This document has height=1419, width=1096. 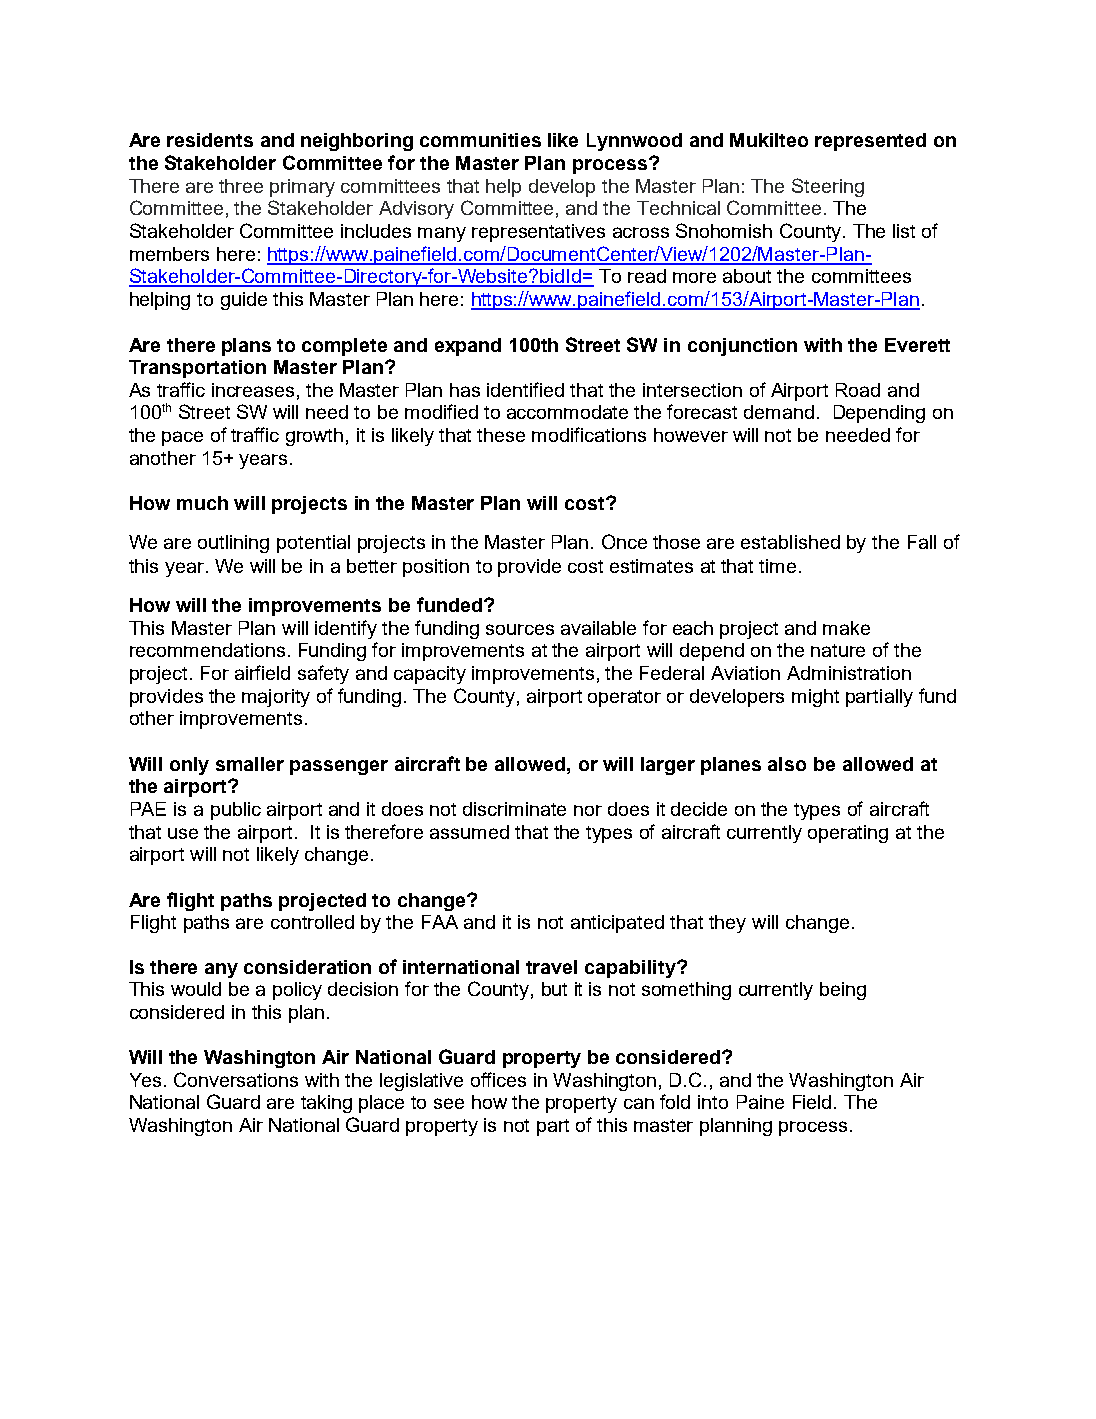 What do you see at coordinates (846, 628) in the document?
I see `make` at bounding box center [846, 628].
